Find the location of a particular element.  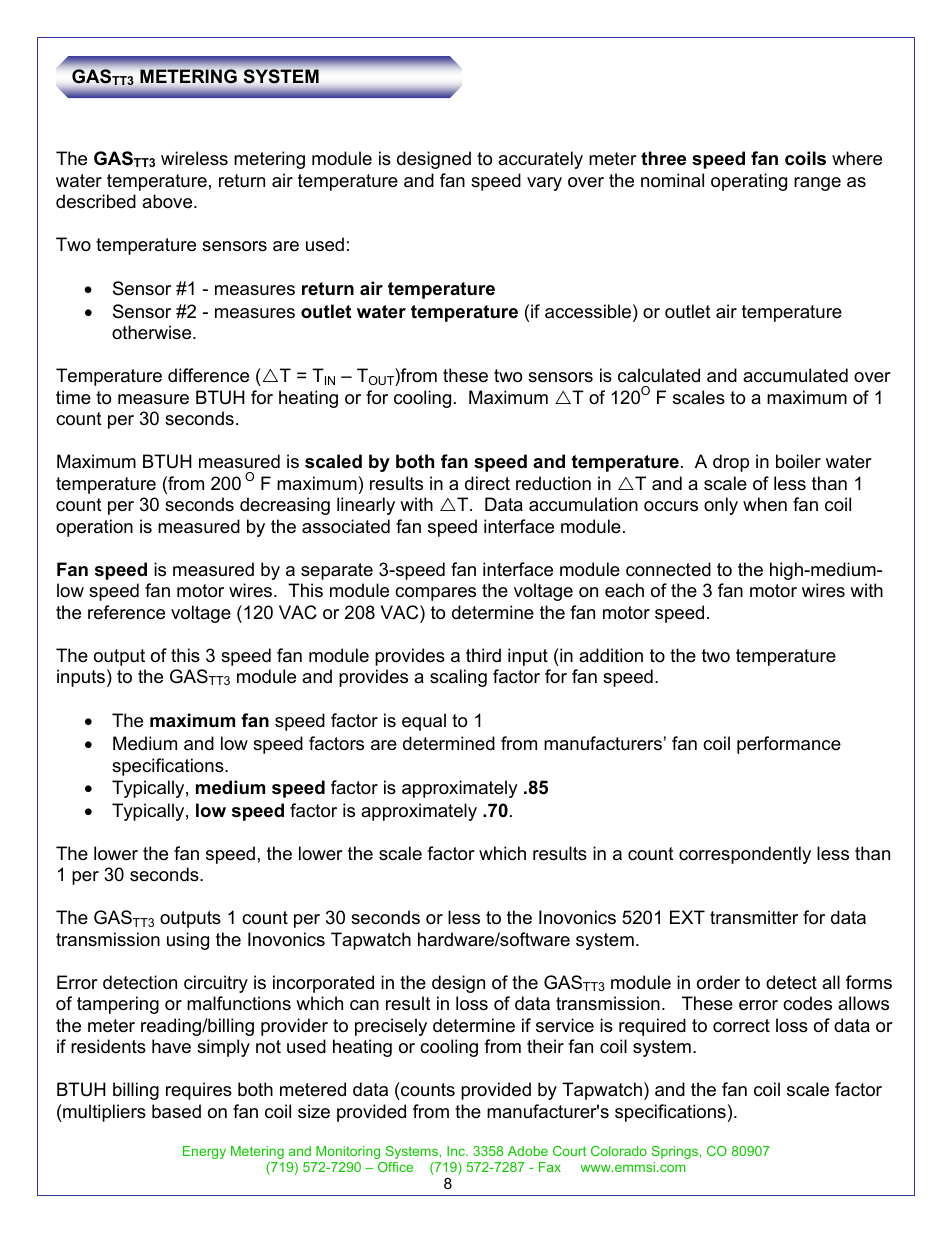

Adobe is located at coordinates (528, 1151).
